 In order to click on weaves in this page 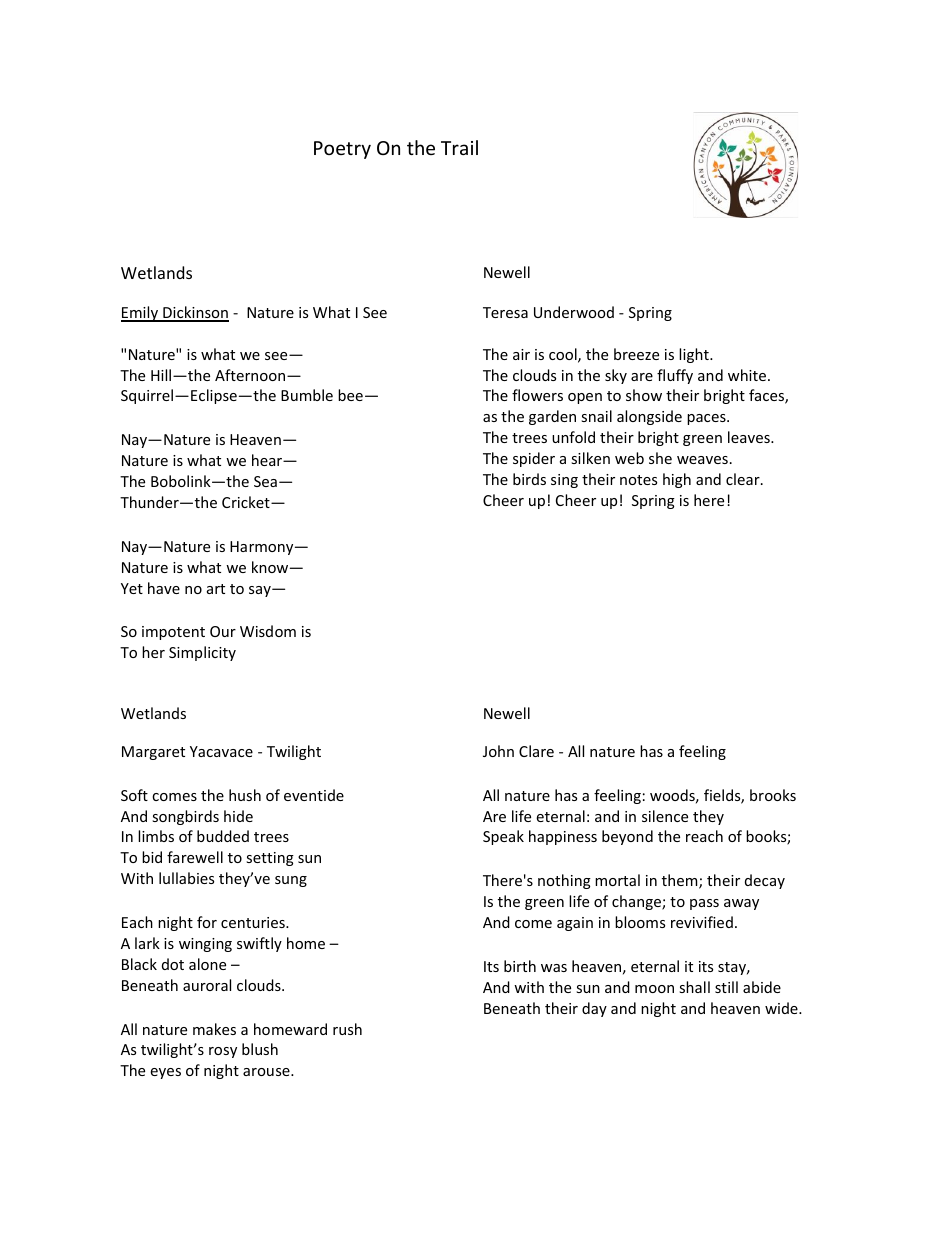, I will do `click(702, 460)`.
